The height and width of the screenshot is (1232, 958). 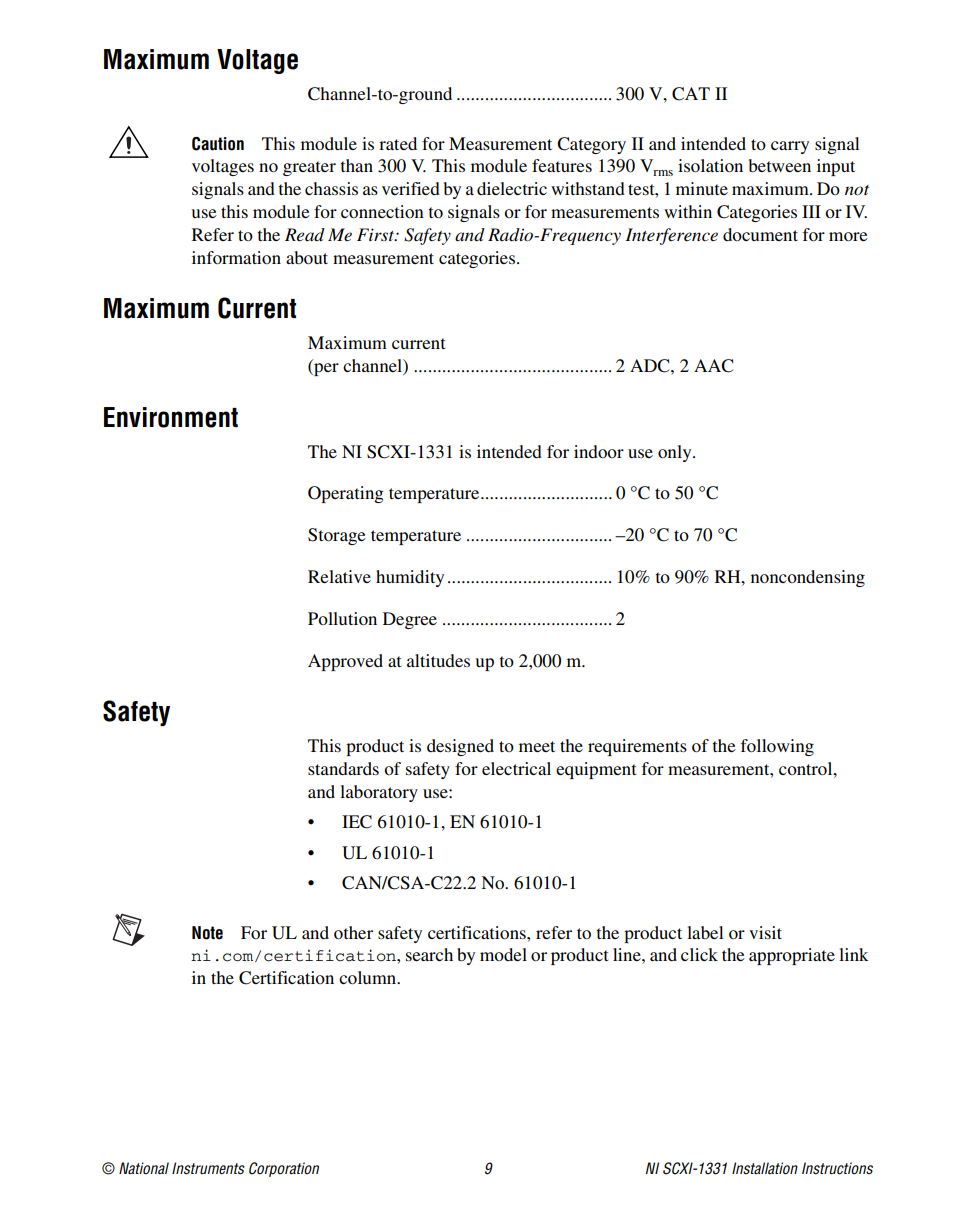 I want to click on Approved, so click(x=345, y=662).
